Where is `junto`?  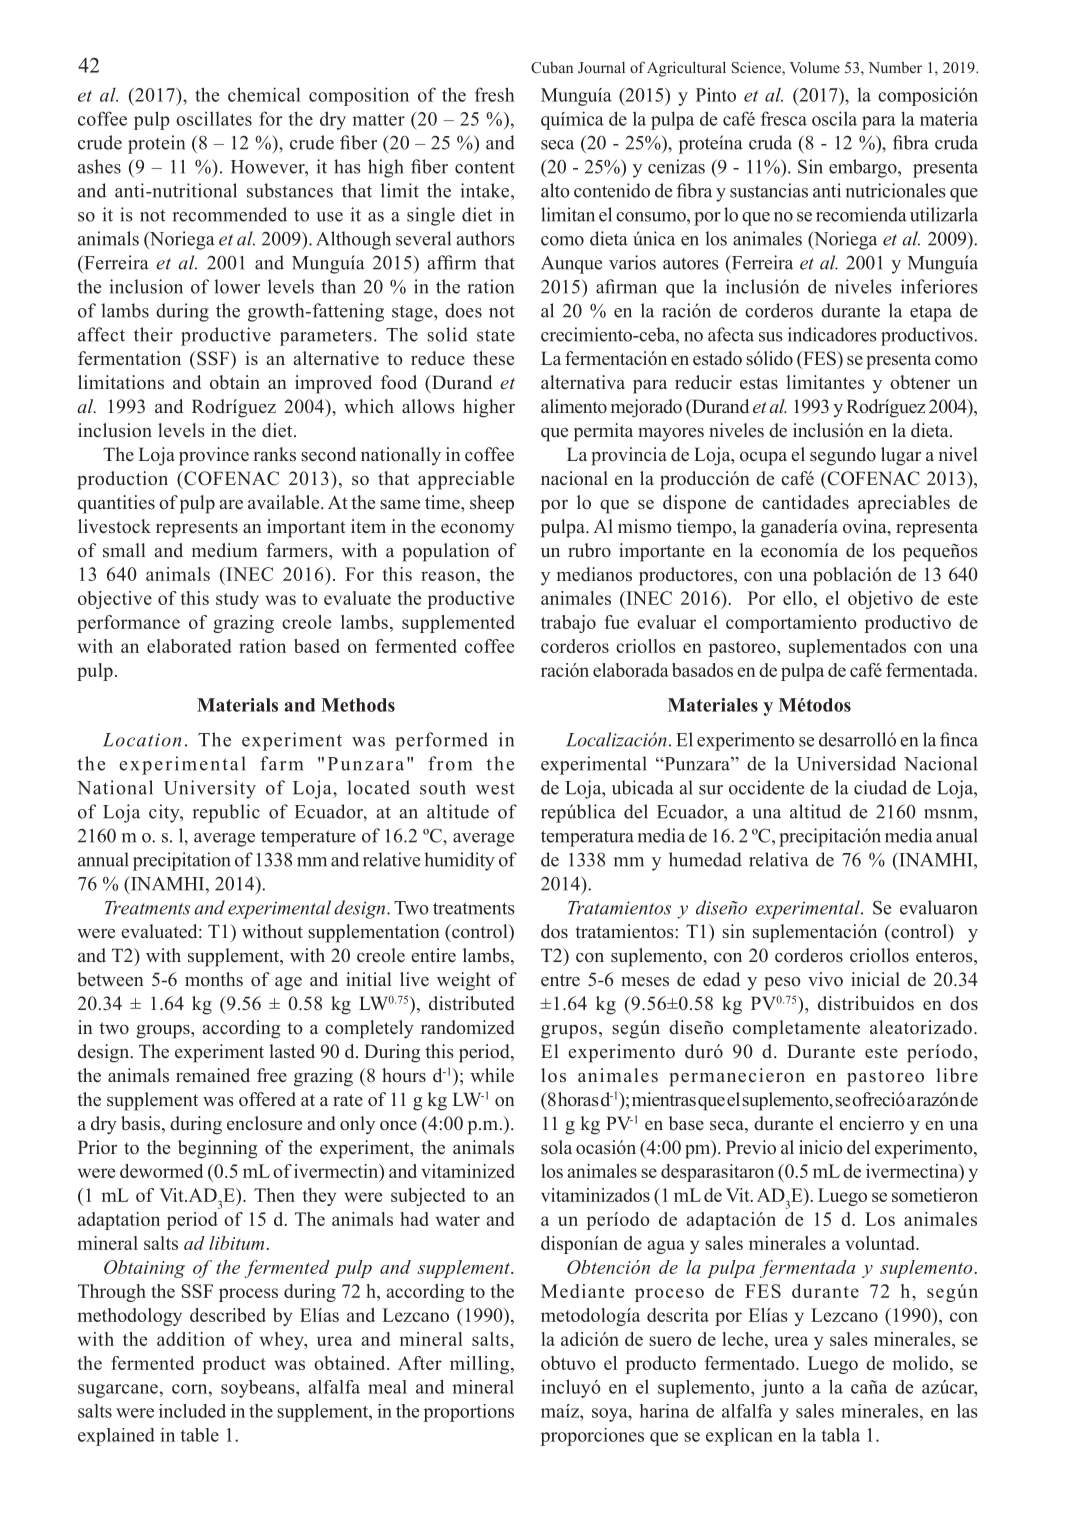
junto is located at coordinates (782, 1388).
